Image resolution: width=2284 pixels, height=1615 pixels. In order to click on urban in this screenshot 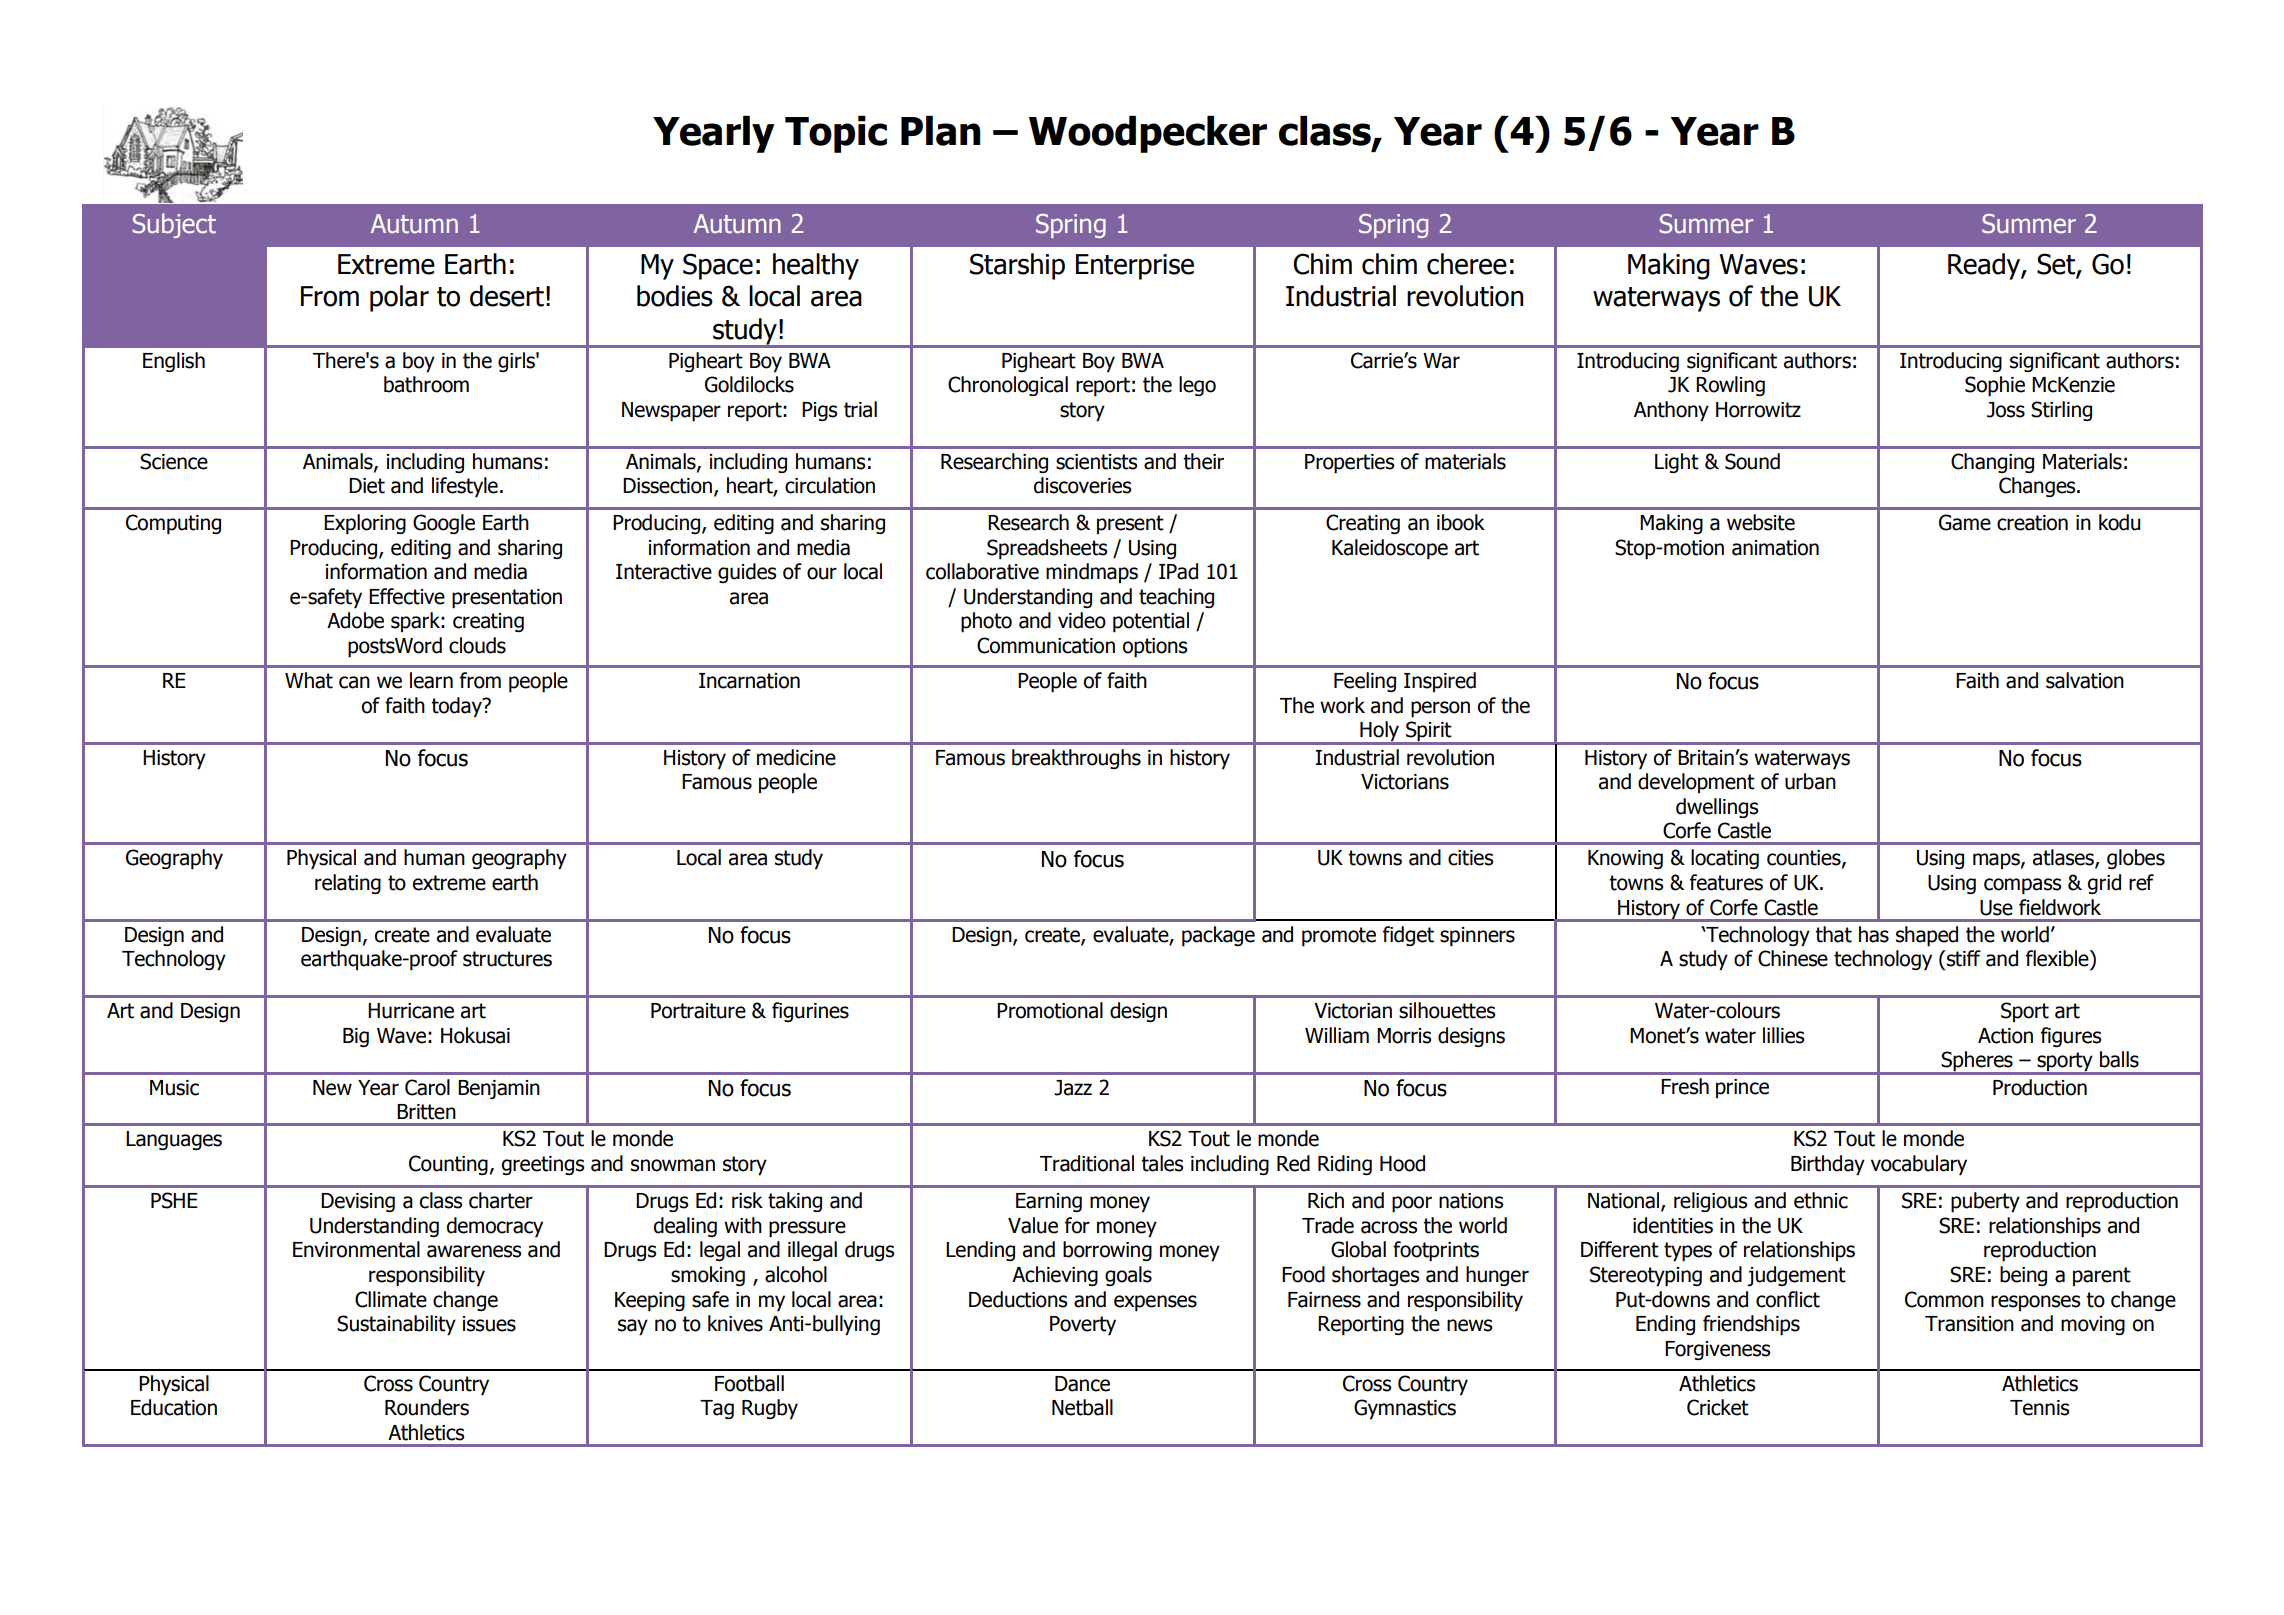, I will do `click(1810, 781)`.
